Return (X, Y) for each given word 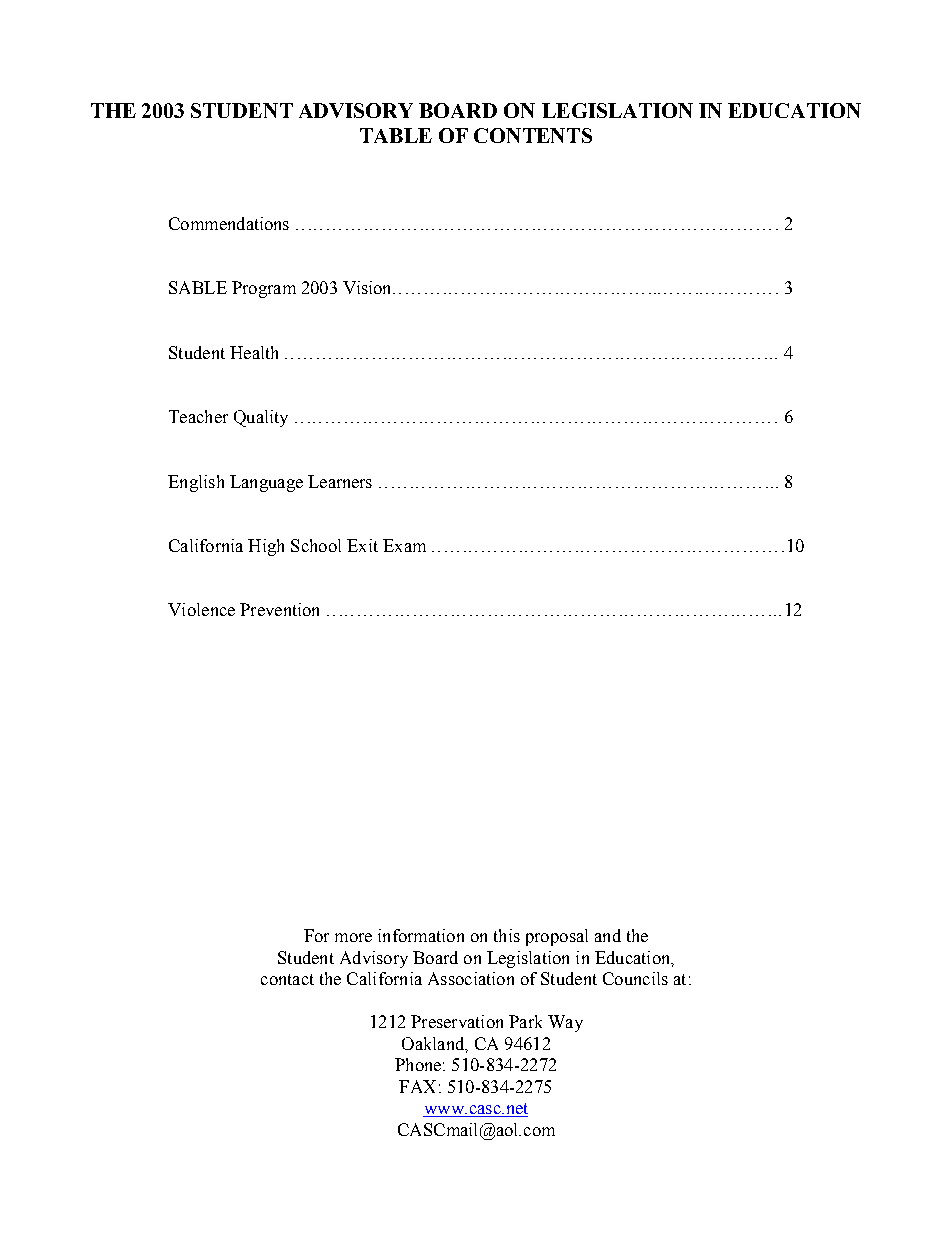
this (507, 935)
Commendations (229, 223)
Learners (340, 481)
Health (254, 352)
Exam (404, 545)
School (316, 545)
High (266, 547)
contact (287, 979)
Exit (362, 545)
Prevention (279, 609)
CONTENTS (533, 135)
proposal (557, 937)
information (421, 935)
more (353, 937)
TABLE (396, 135)
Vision (369, 287)
